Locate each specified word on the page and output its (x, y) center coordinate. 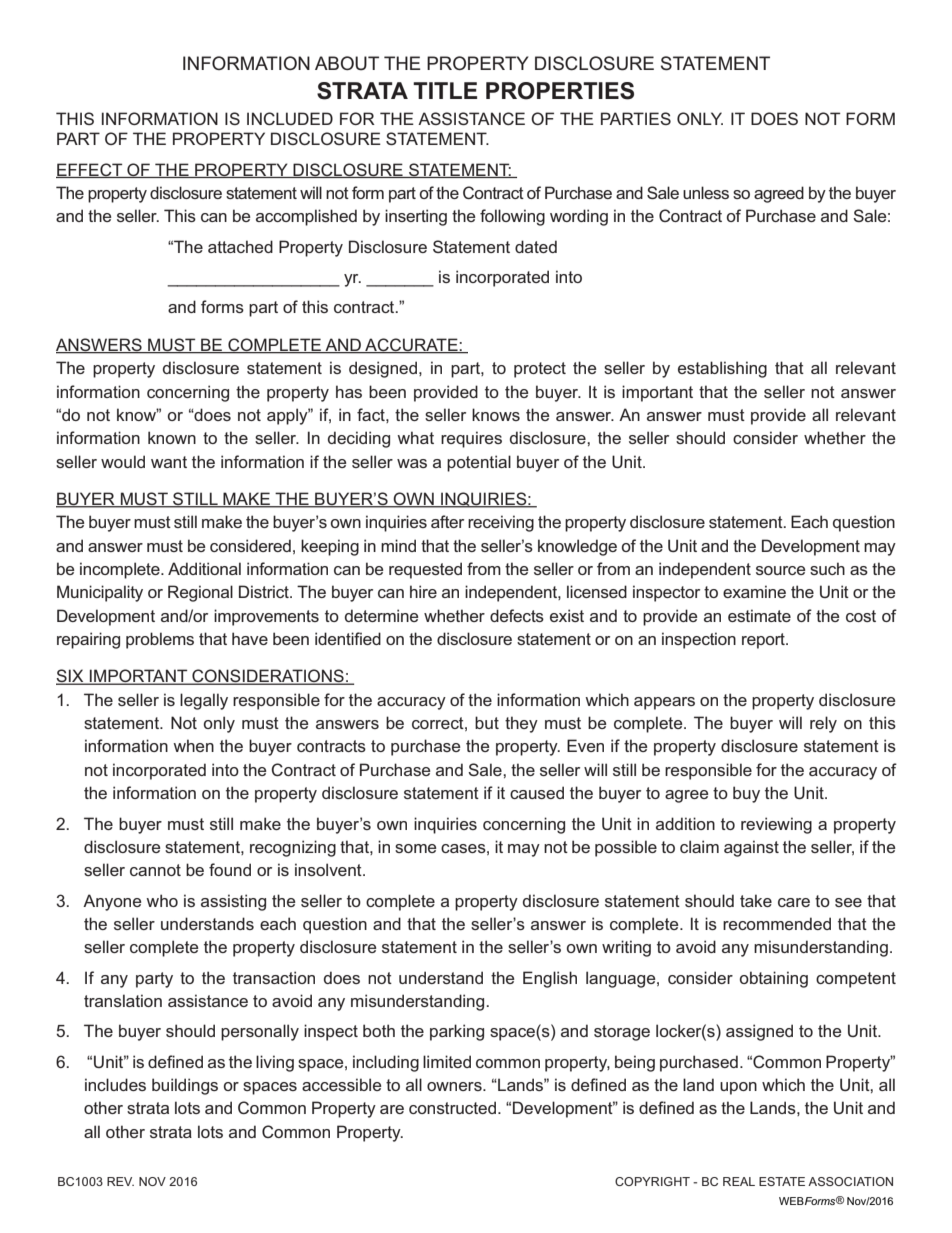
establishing (722, 369)
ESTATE (782, 1181)
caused (537, 792)
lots (210, 1131)
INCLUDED (290, 118)
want (169, 462)
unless (706, 192)
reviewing (776, 825)
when (193, 745)
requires (471, 439)
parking (457, 1032)
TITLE (445, 90)
